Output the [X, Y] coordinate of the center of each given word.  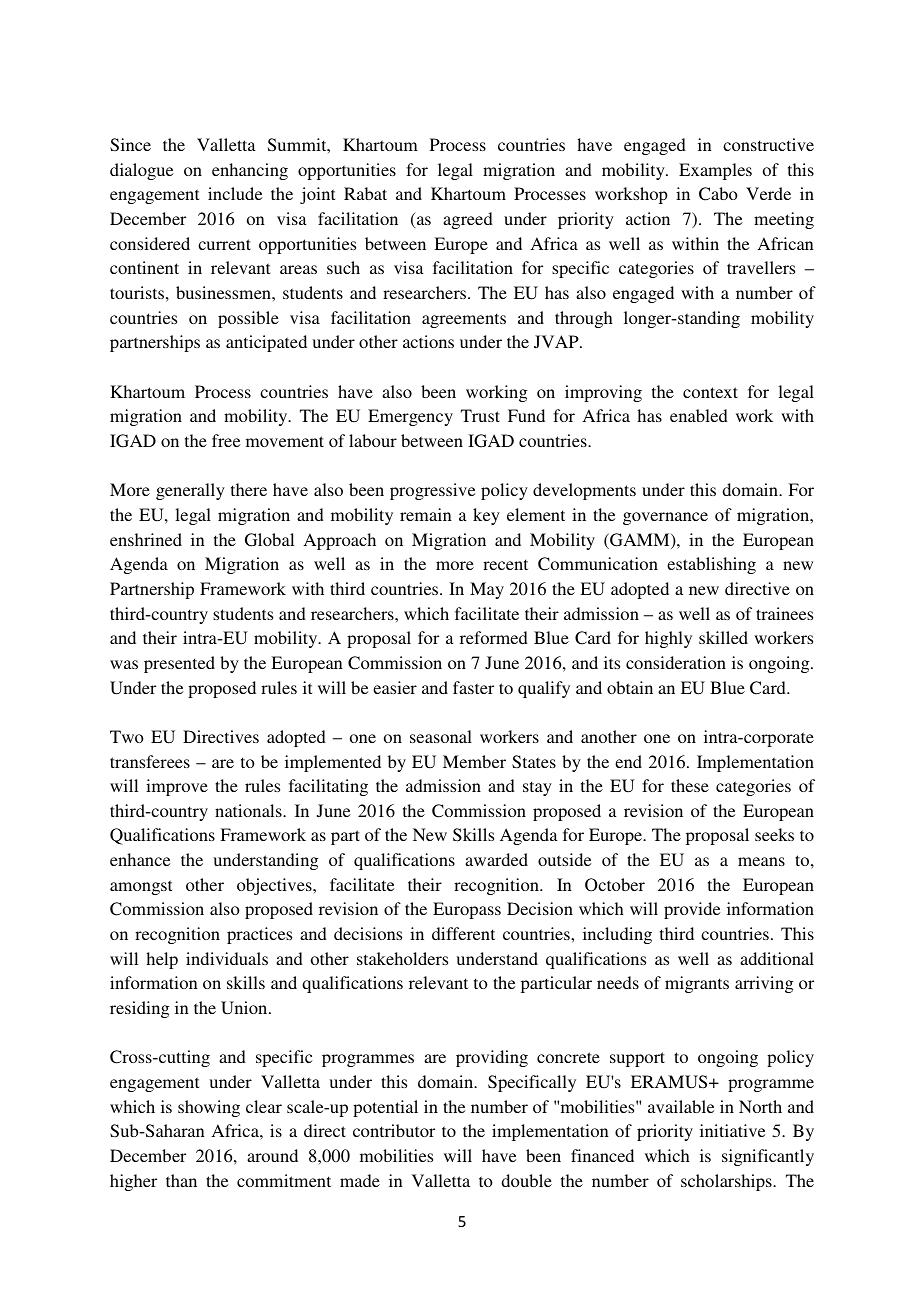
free [226, 440]
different [463, 933]
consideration [676, 662]
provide [692, 910]
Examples [715, 171]
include [235, 193]
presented [179, 664]
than [181, 1180]
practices [259, 935]
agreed [468, 220]
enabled [699, 415]
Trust [480, 415]
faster [473, 687]
